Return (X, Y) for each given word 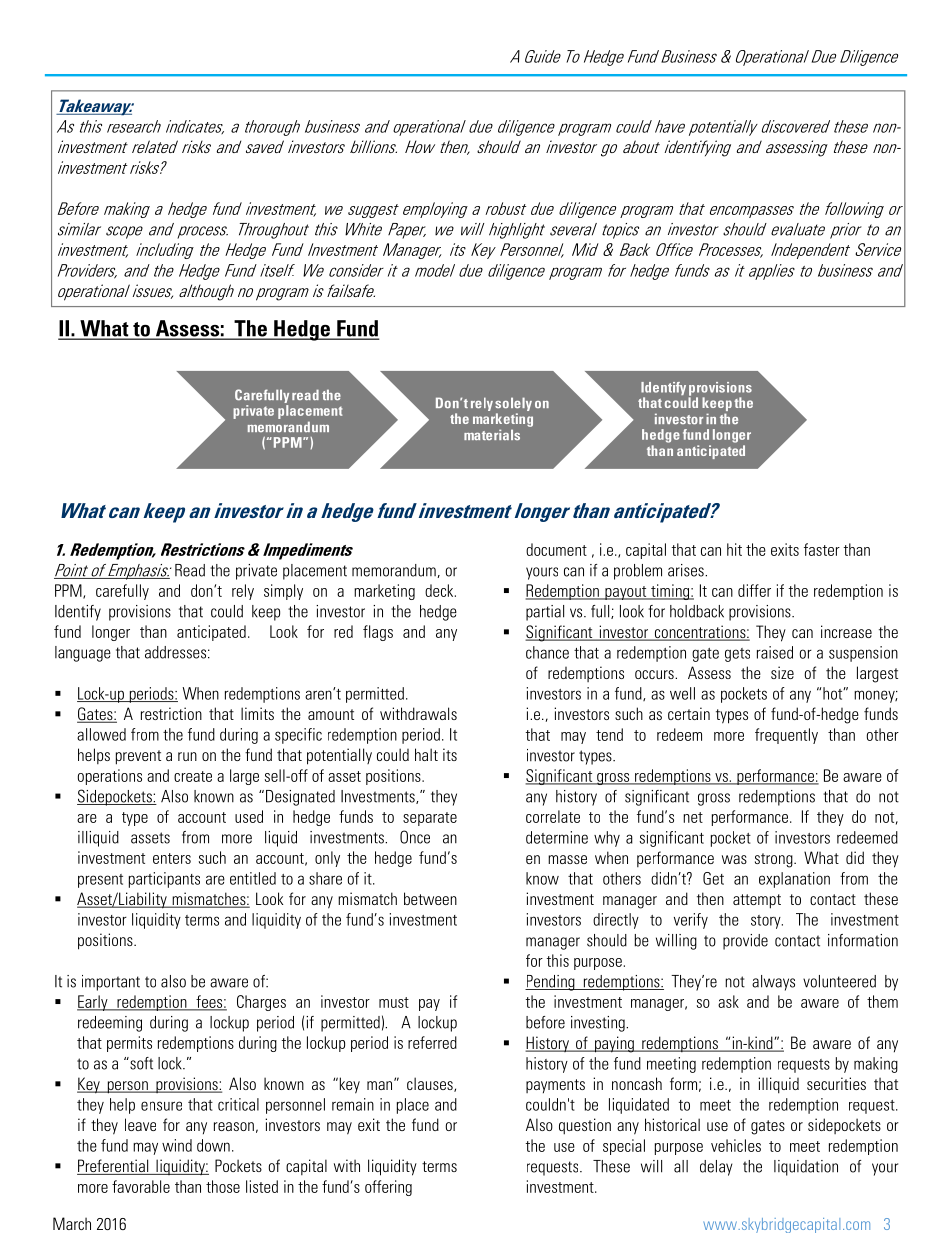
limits (257, 713)
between (430, 898)
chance (547, 652)
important (111, 983)
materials (492, 434)
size (782, 672)
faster (822, 549)
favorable (141, 1186)
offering (388, 1188)
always (773, 983)
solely (513, 405)
